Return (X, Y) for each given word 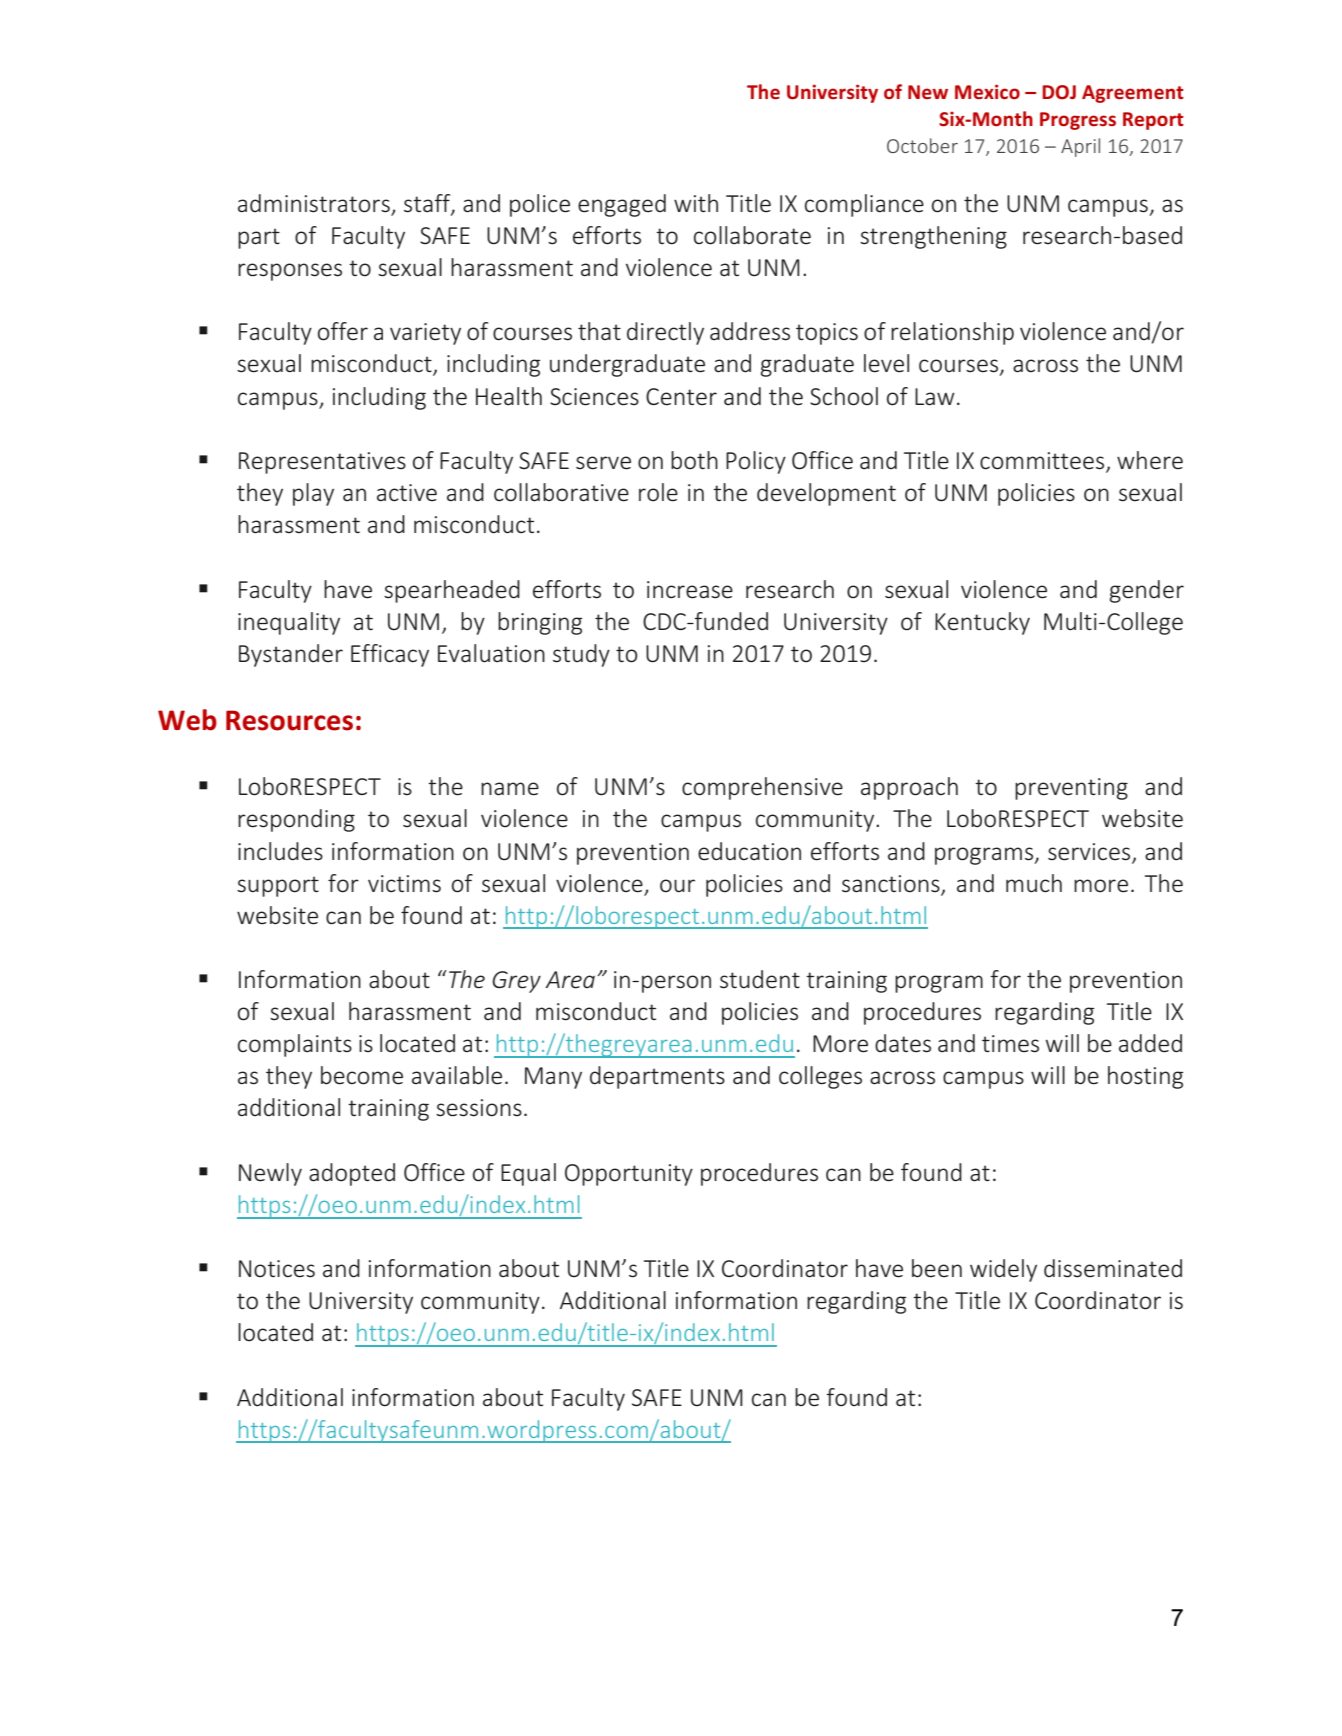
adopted (352, 1174)
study (581, 655)
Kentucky (982, 623)
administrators (315, 204)
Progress (1078, 121)
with (696, 203)
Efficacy (390, 655)
